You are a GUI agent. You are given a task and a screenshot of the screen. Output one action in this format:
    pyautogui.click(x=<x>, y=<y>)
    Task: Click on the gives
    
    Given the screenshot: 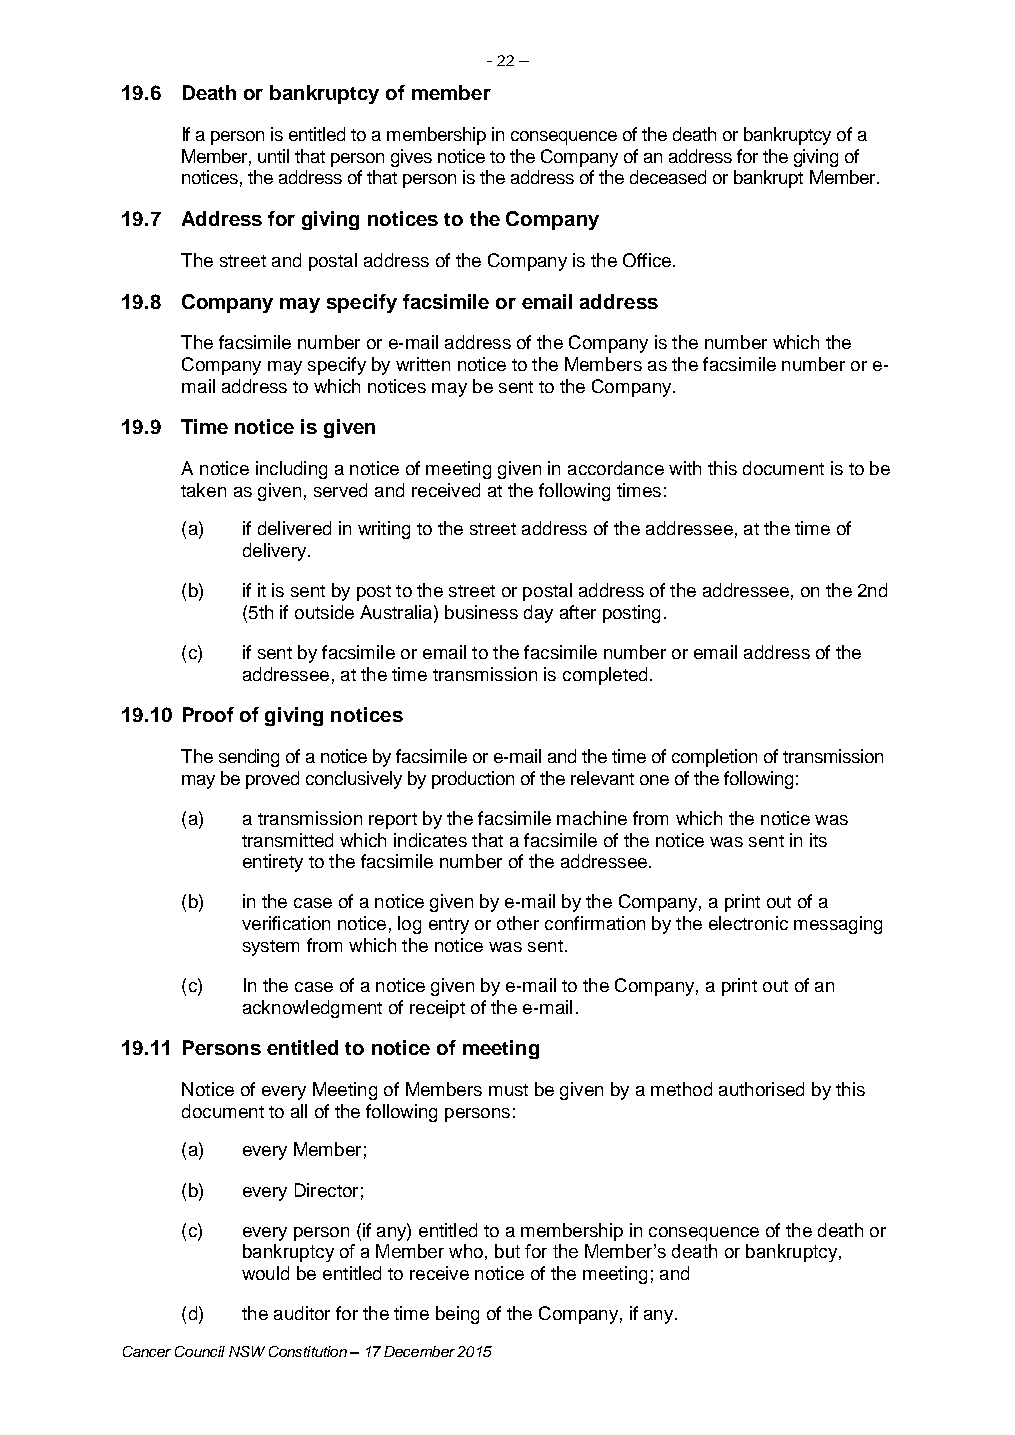 What is the action you would take?
    pyautogui.click(x=411, y=158)
